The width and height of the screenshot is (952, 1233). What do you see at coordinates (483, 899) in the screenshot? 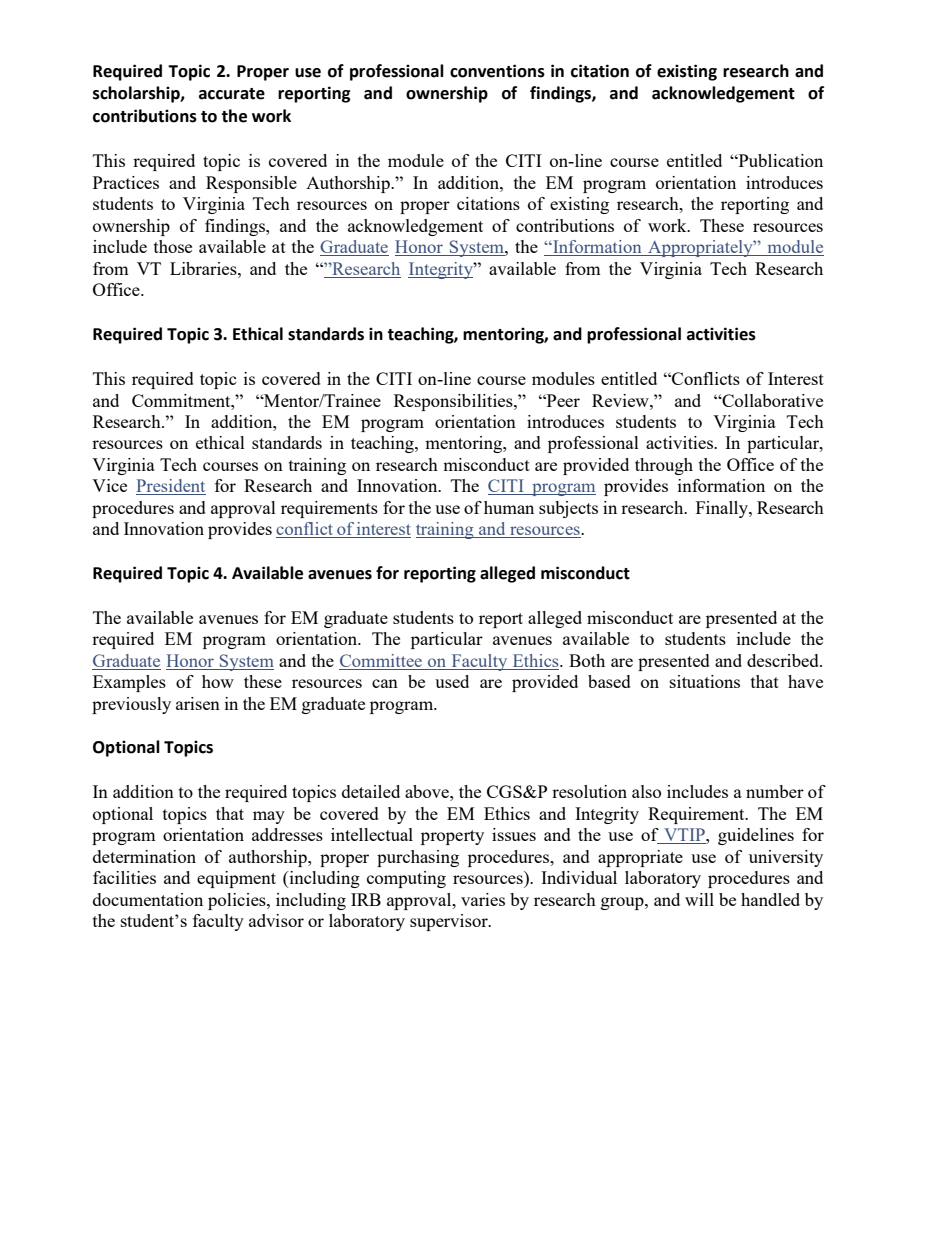
I see `varies` at bounding box center [483, 899].
